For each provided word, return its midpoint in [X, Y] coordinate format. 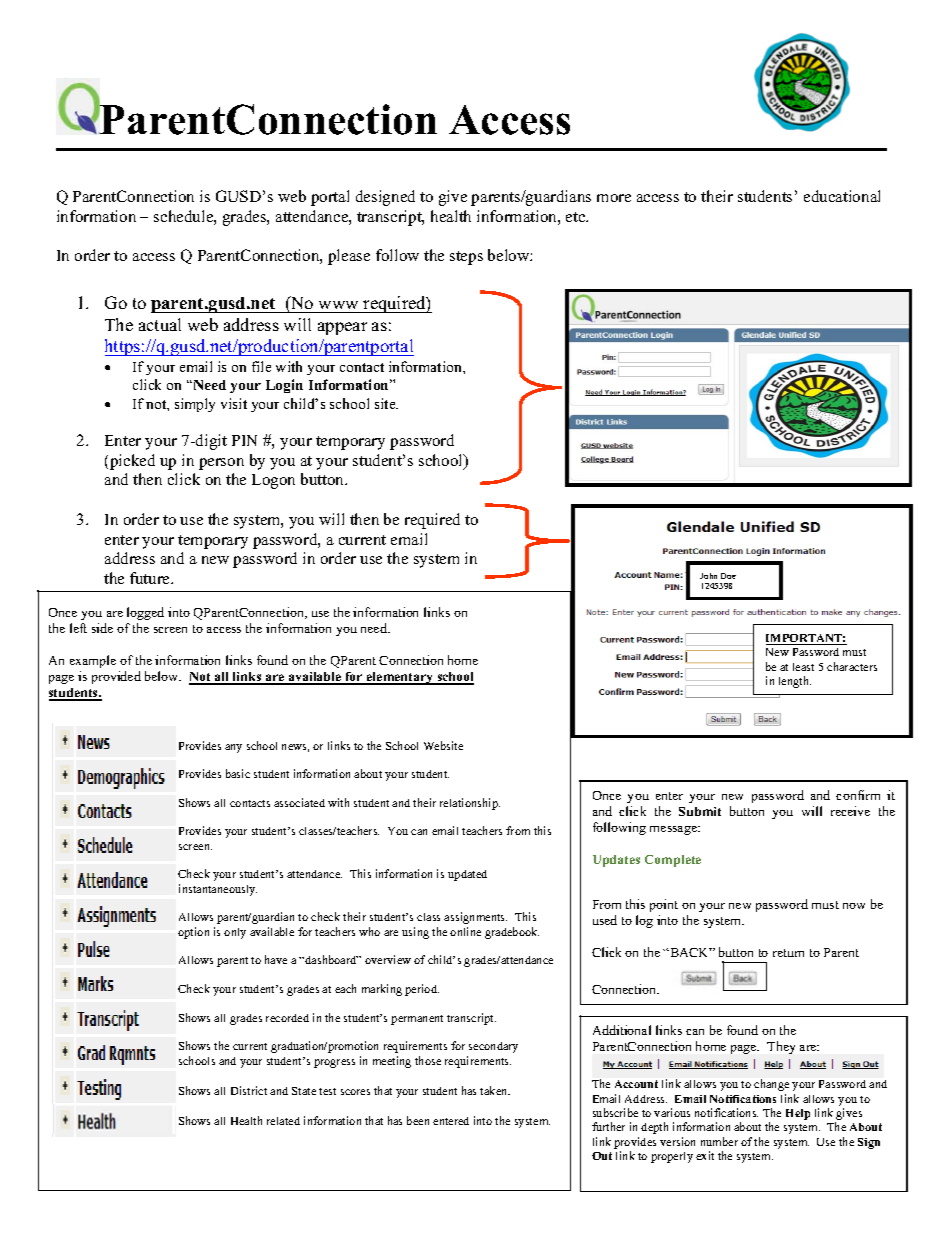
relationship [470, 804]
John [708, 576]
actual [160, 324]
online [465, 931]
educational [842, 196]
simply [195, 405]
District [249, 1090]
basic [238, 773]
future [151, 578]
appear [342, 328]
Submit [700, 811]
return [788, 953]
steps [466, 258]
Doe [728, 576]
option [193, 933]
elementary [400, 678]
